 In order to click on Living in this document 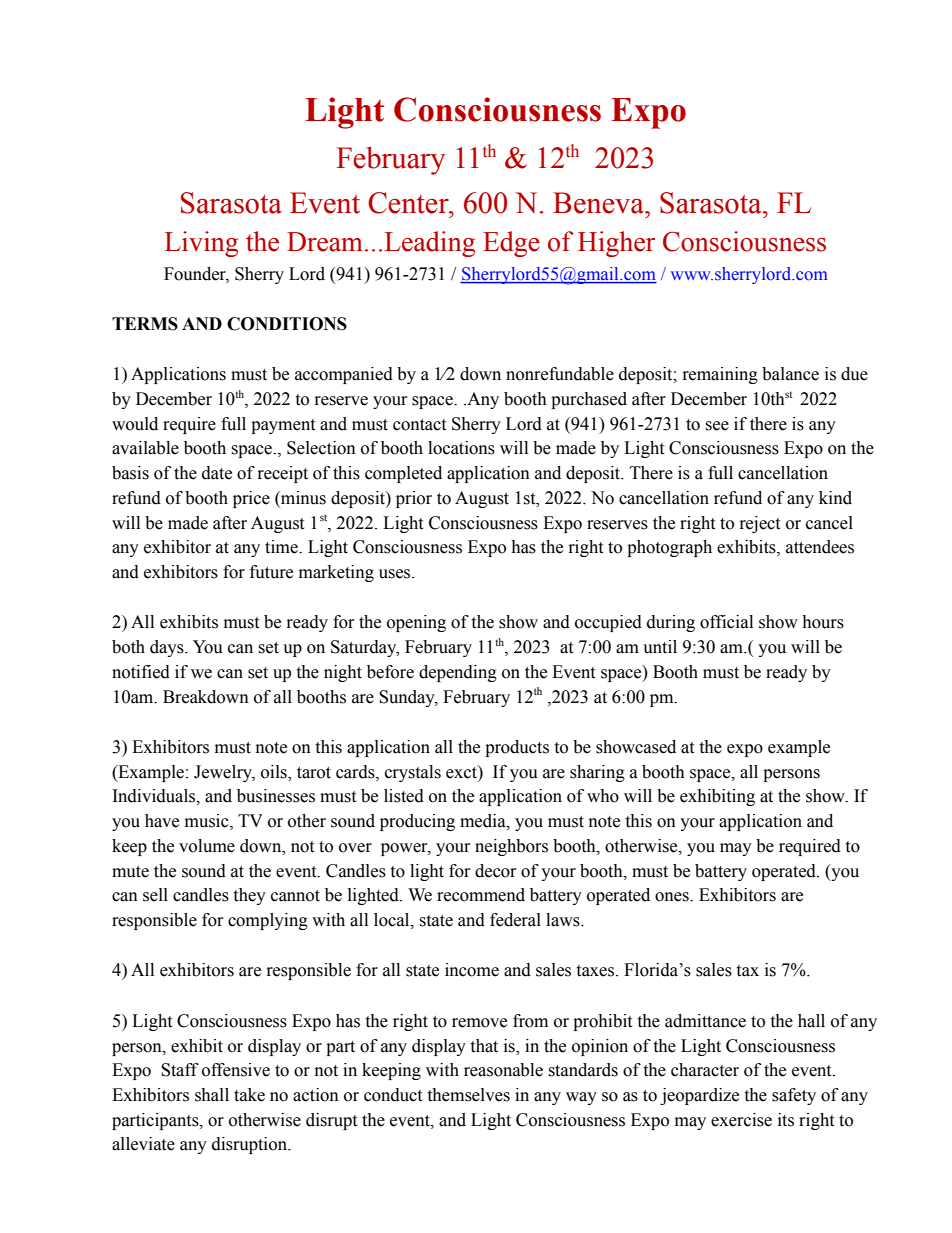, I will do `click(201, 244)`.
